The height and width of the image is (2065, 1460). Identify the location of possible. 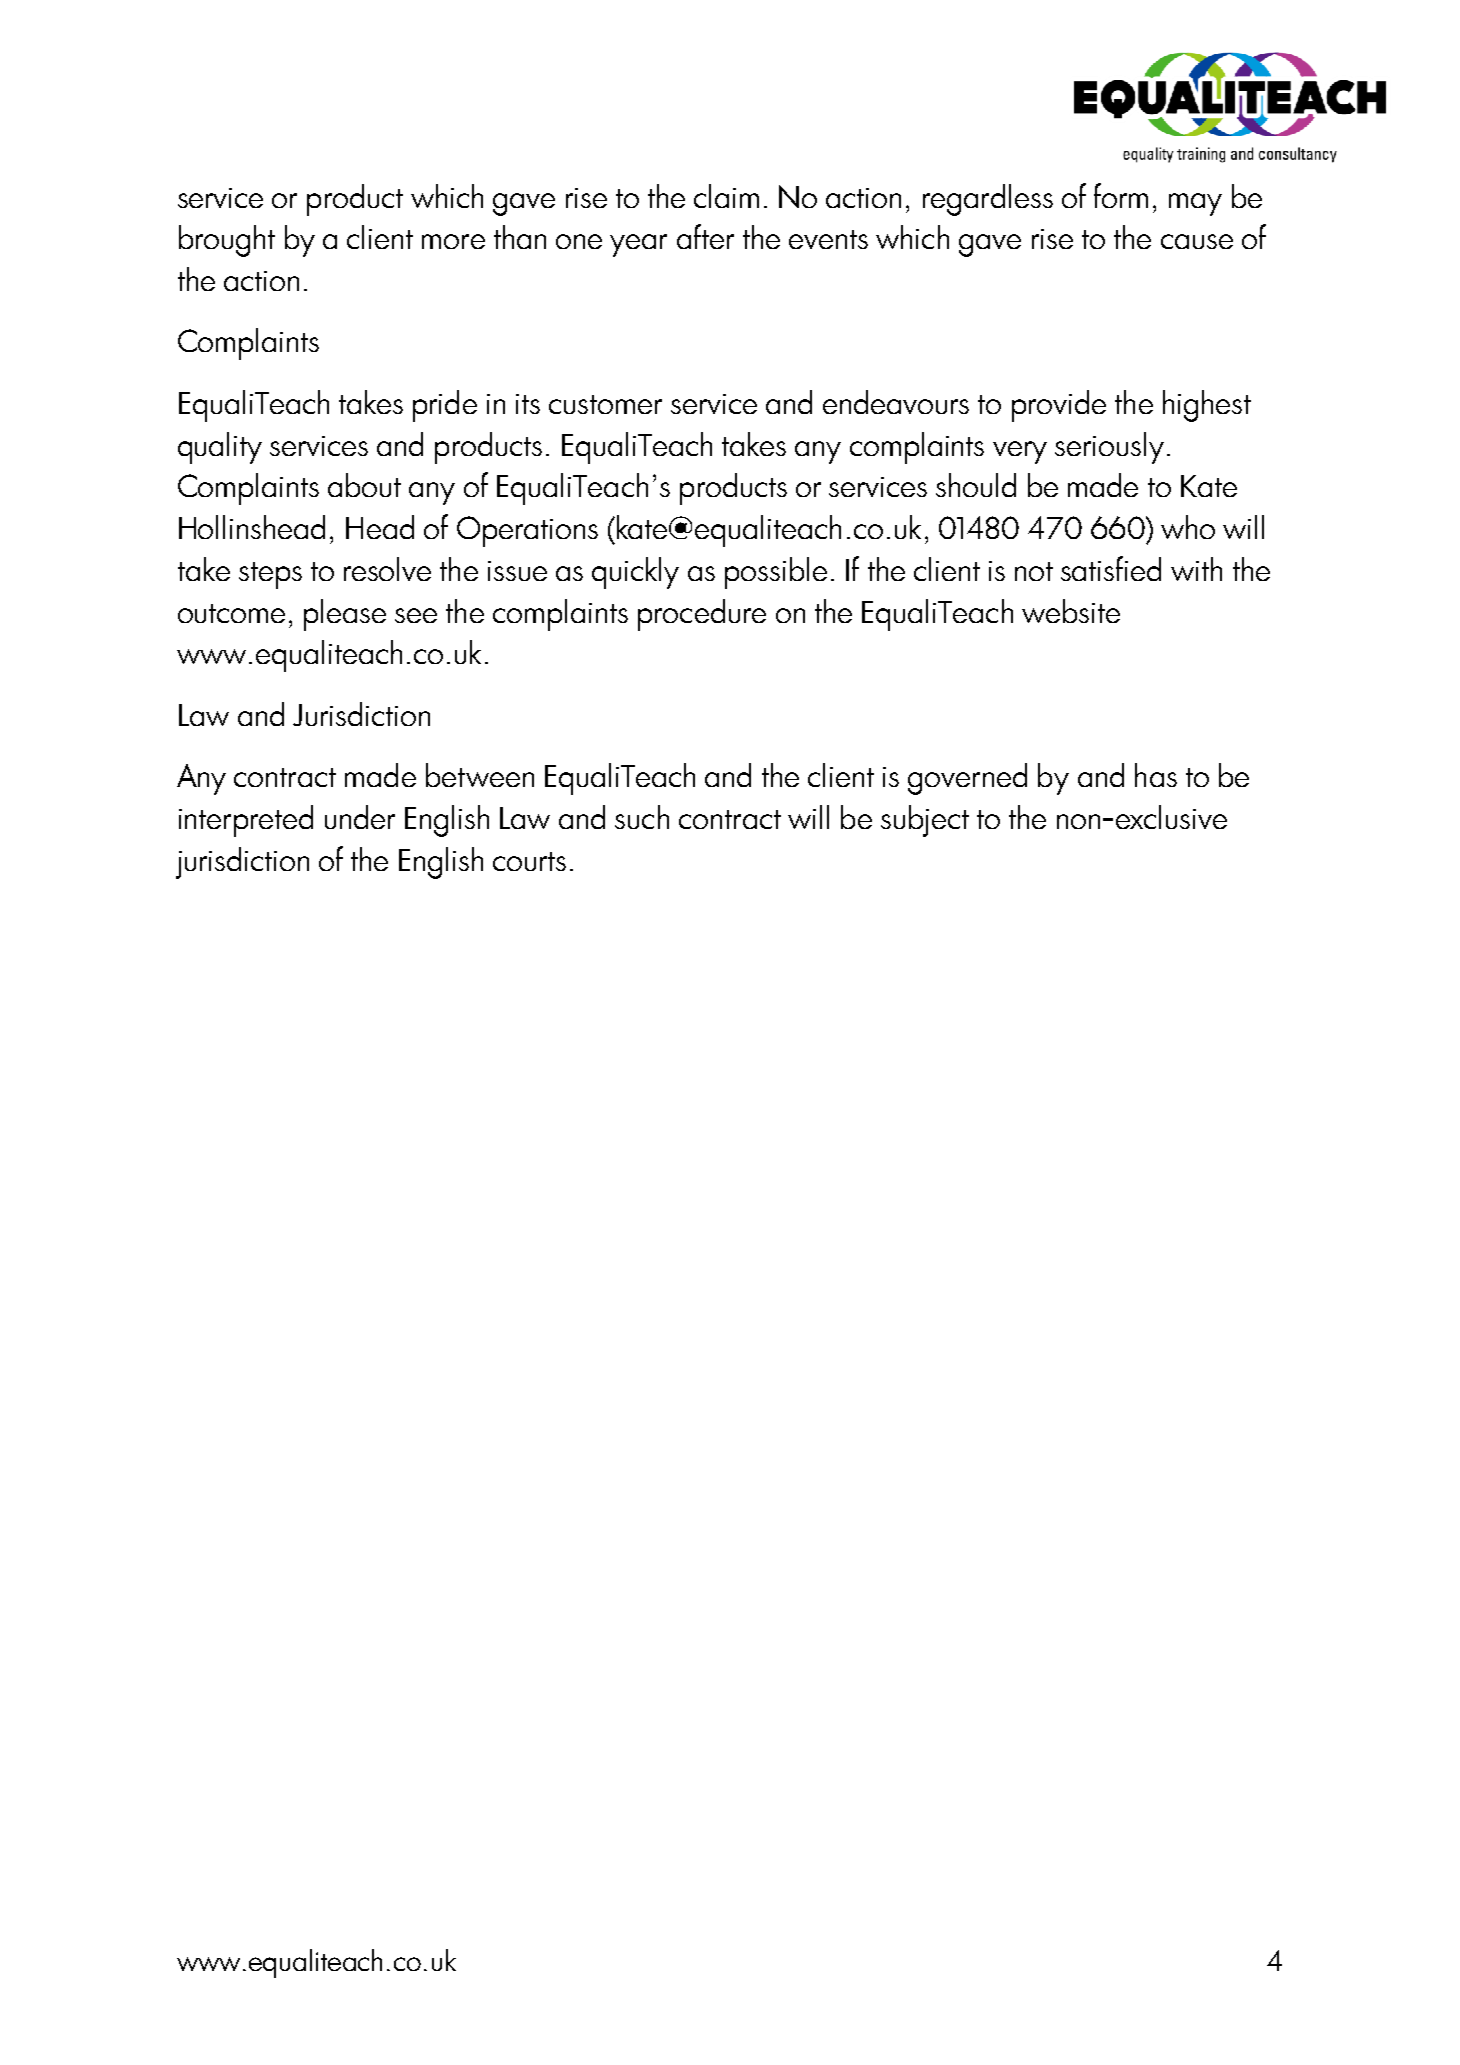
(776, 573).
